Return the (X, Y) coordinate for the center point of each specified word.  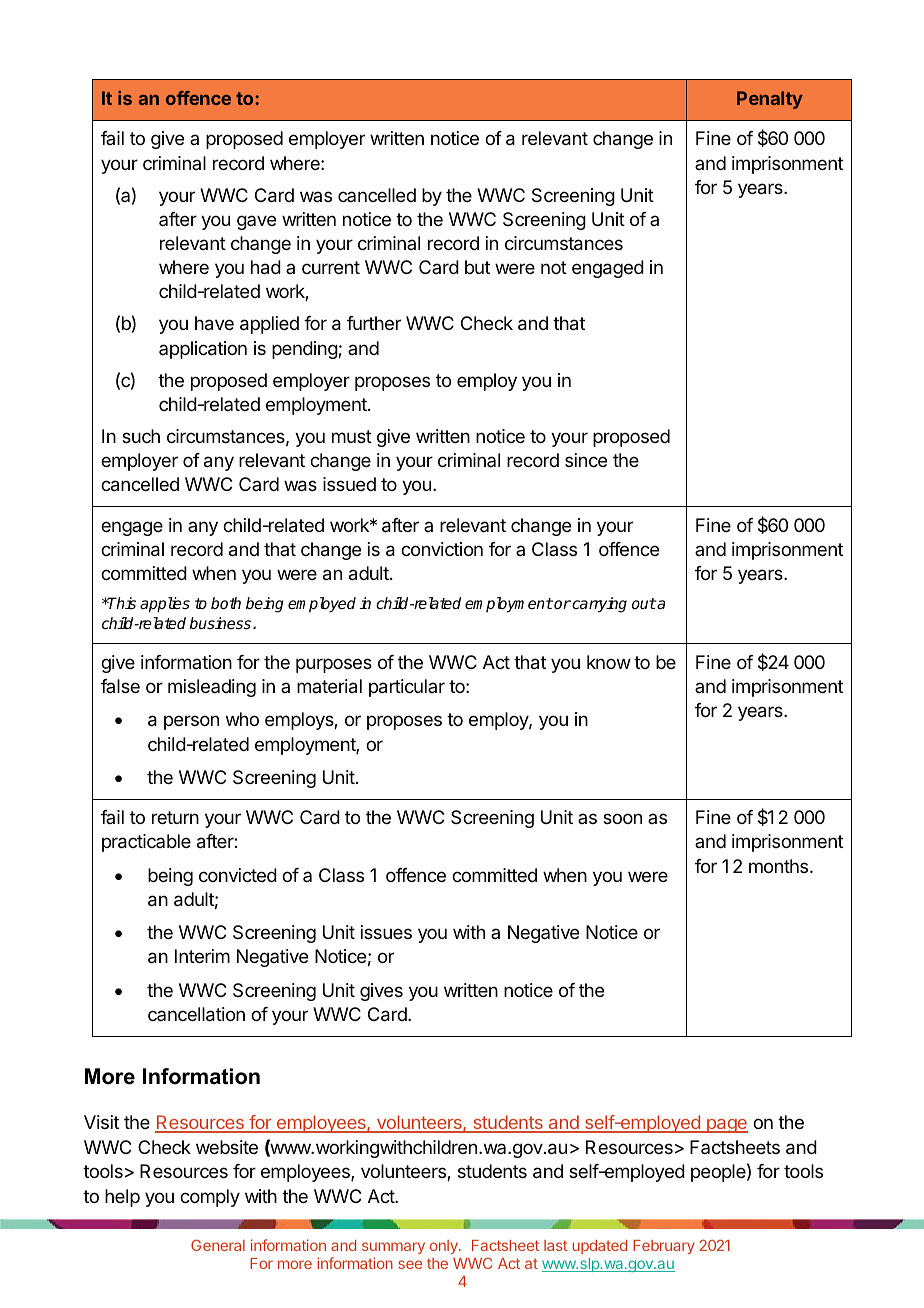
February (664, 1247)
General (218, 1245)
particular (407, 688)
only (445, 1247)
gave (256, 222)
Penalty (770, 100)
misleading (212, 688)
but (477, 267)
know (609, 662)
